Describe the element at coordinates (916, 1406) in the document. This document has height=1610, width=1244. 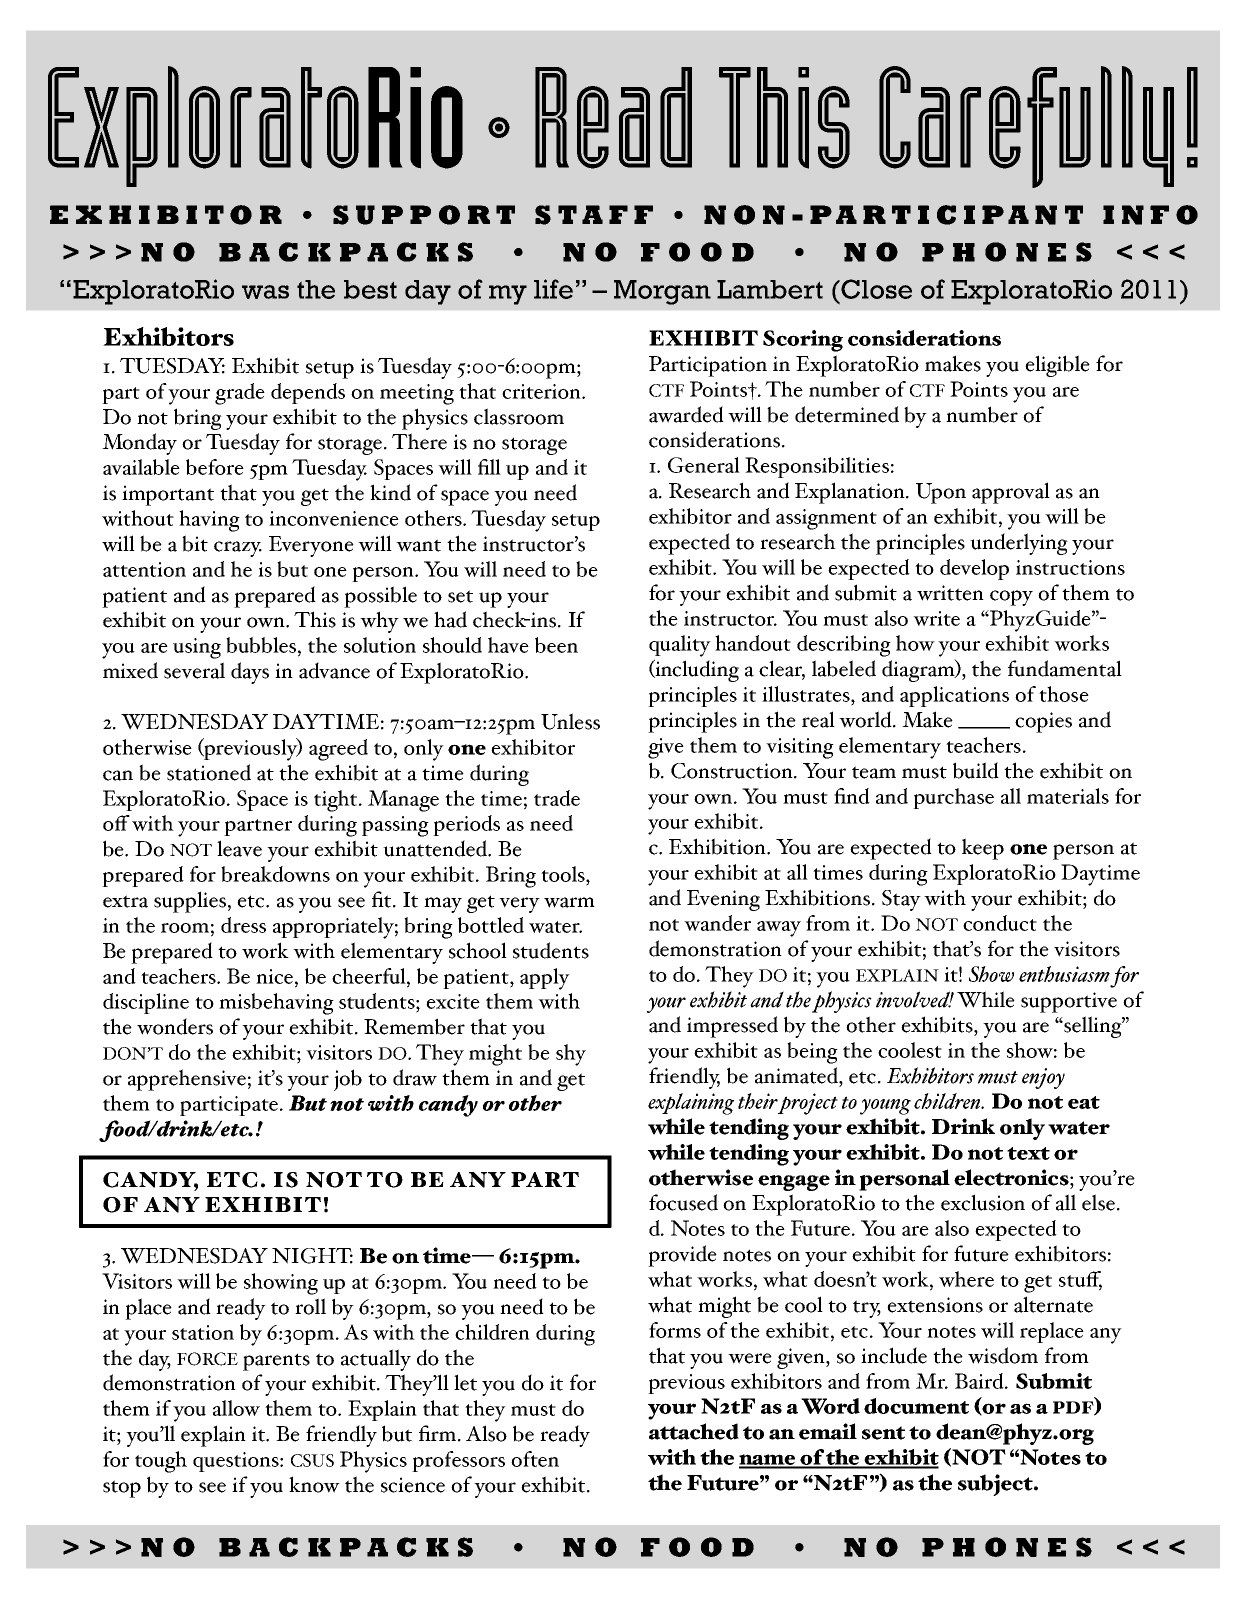
I see `document` at that location.
